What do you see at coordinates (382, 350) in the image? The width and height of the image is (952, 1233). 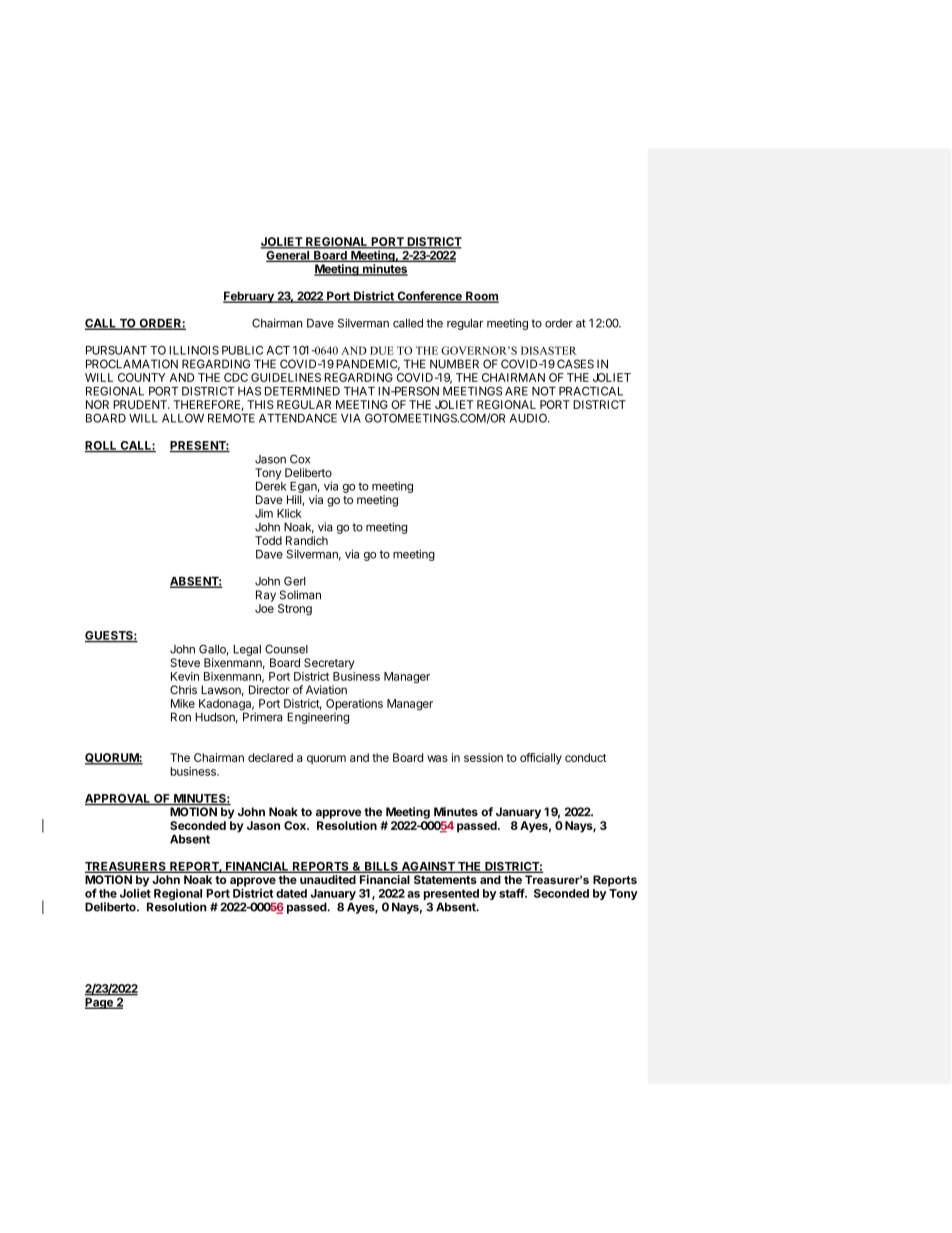 I see `DUE` at bounding box center [382, 350].
